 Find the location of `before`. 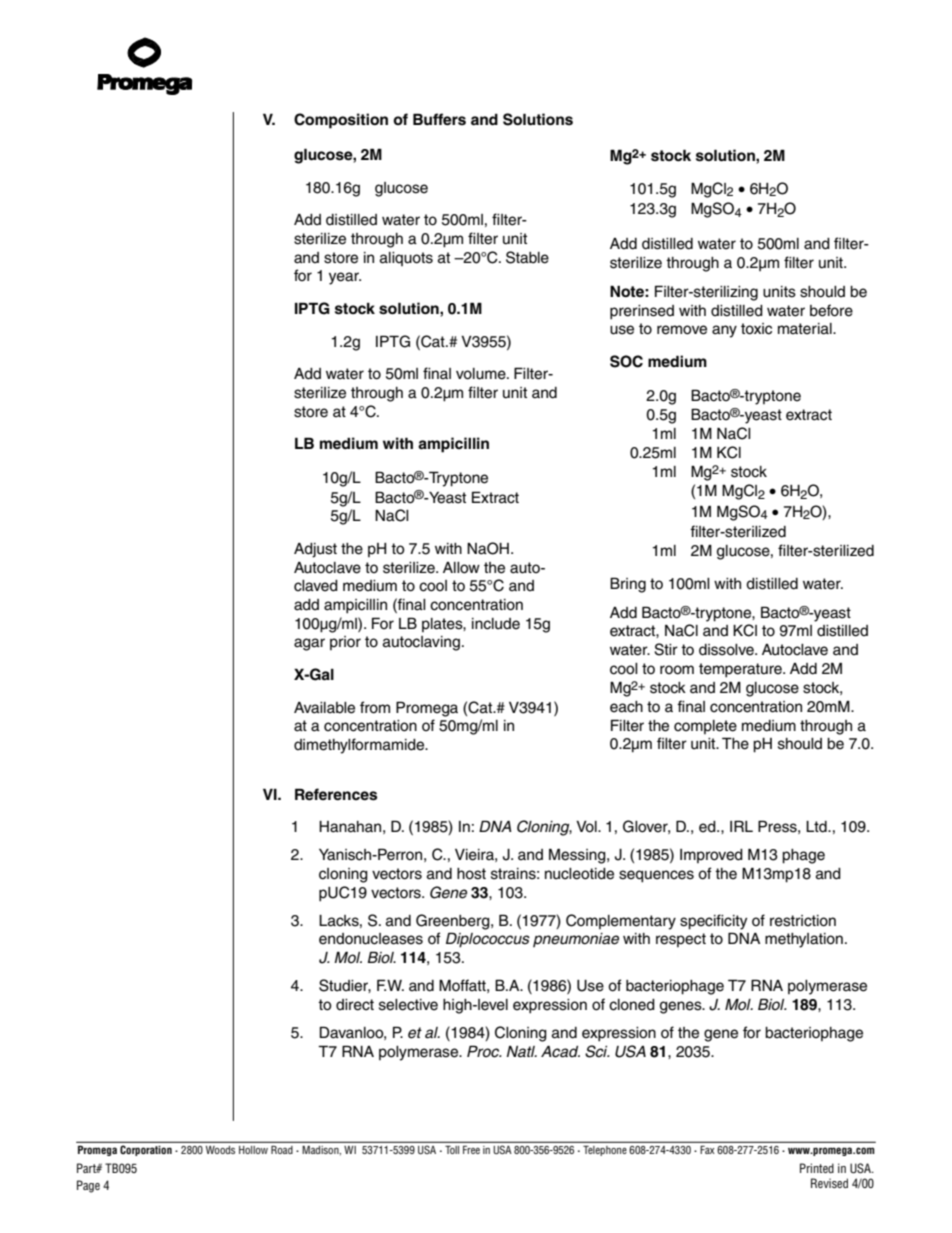

before is located at coordinates (831, 310).
